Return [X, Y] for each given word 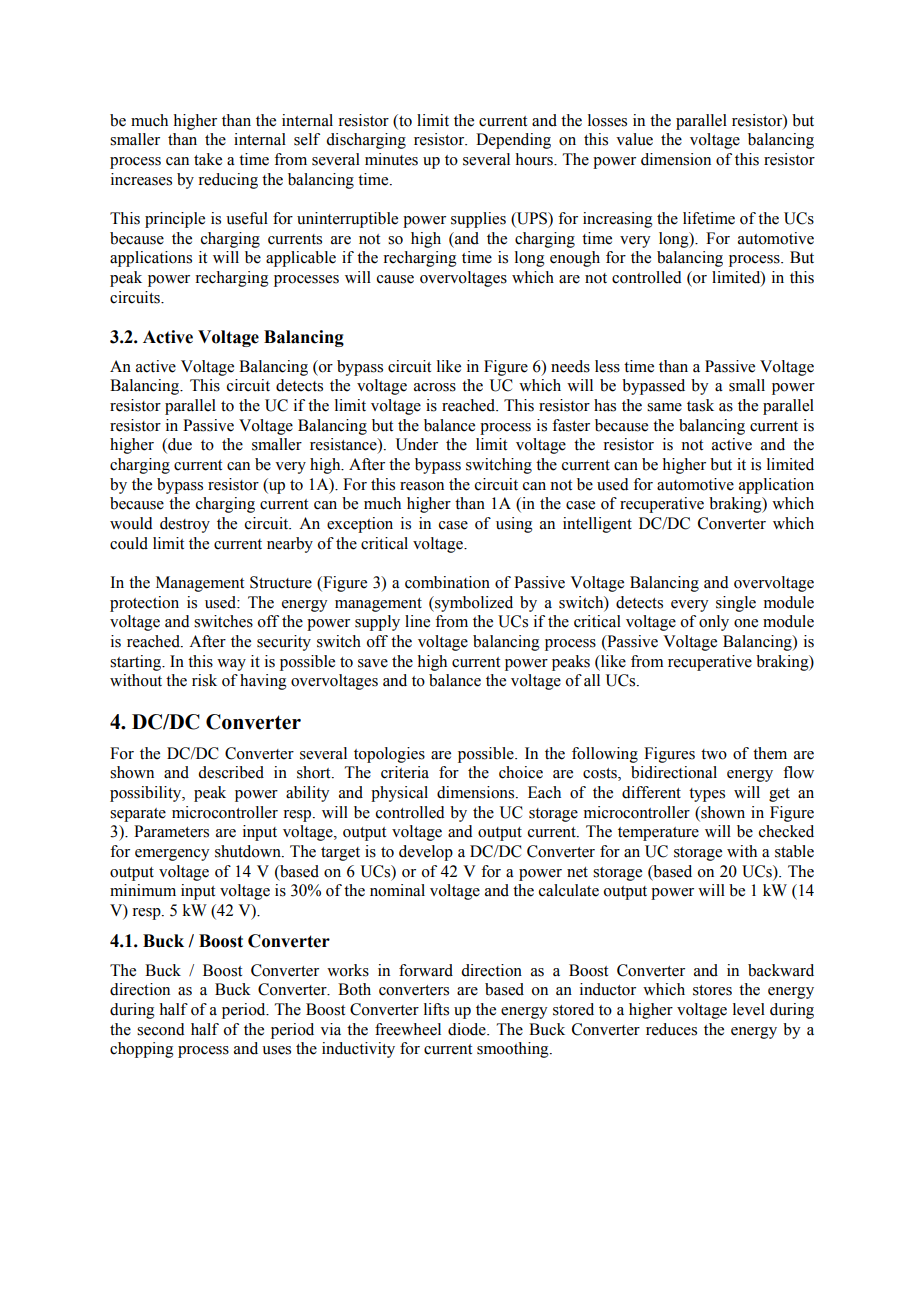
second [161, 1029]
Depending [513, 141]
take [208, 159]
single [736, 604]
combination [447, 582]
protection [144, 604]
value [634, 139]
